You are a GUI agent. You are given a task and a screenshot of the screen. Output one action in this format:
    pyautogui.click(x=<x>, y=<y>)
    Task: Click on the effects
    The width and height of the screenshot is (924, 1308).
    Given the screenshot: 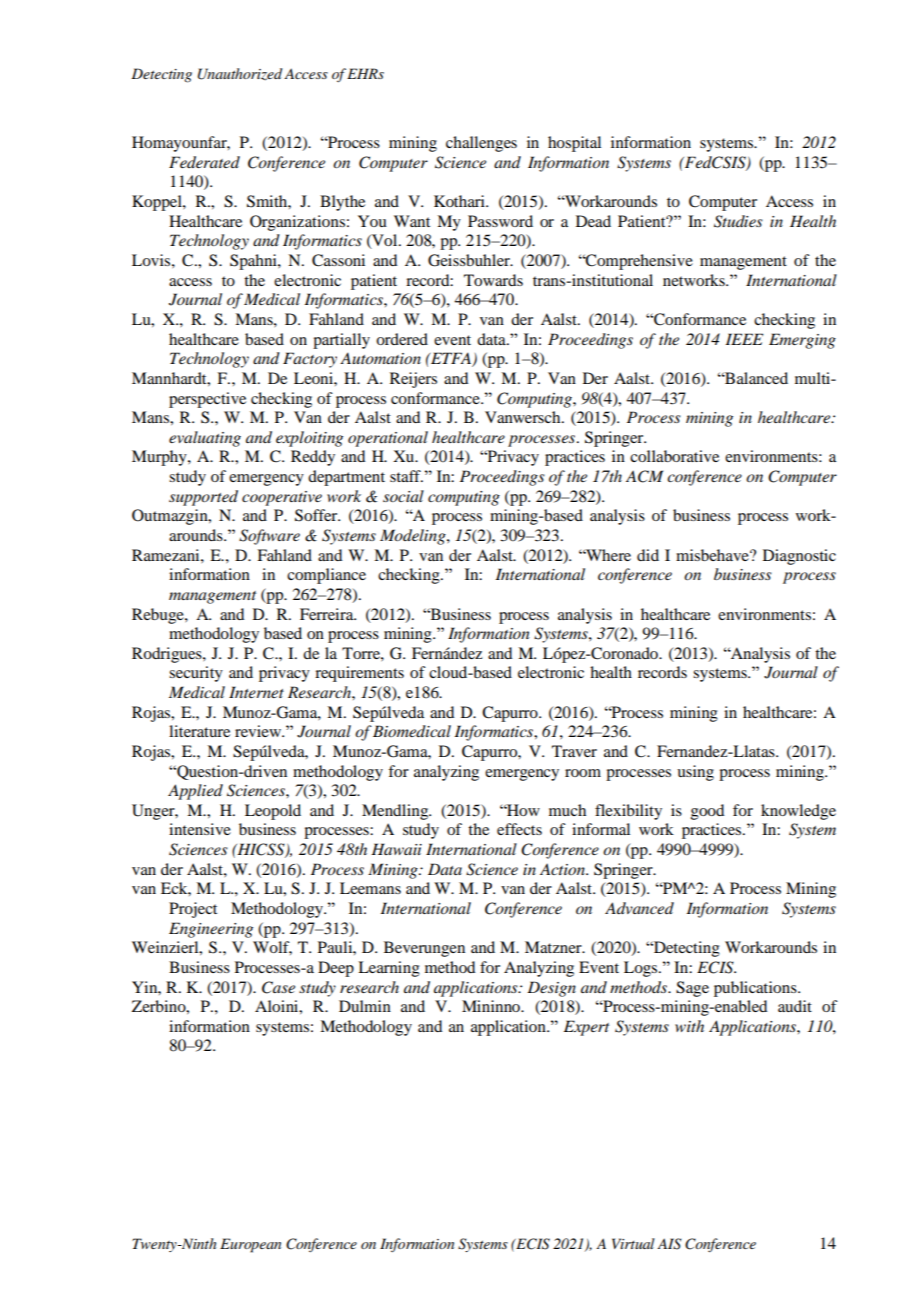 What is the action you would take?
    pyautogui.click(x=519, y=829)
